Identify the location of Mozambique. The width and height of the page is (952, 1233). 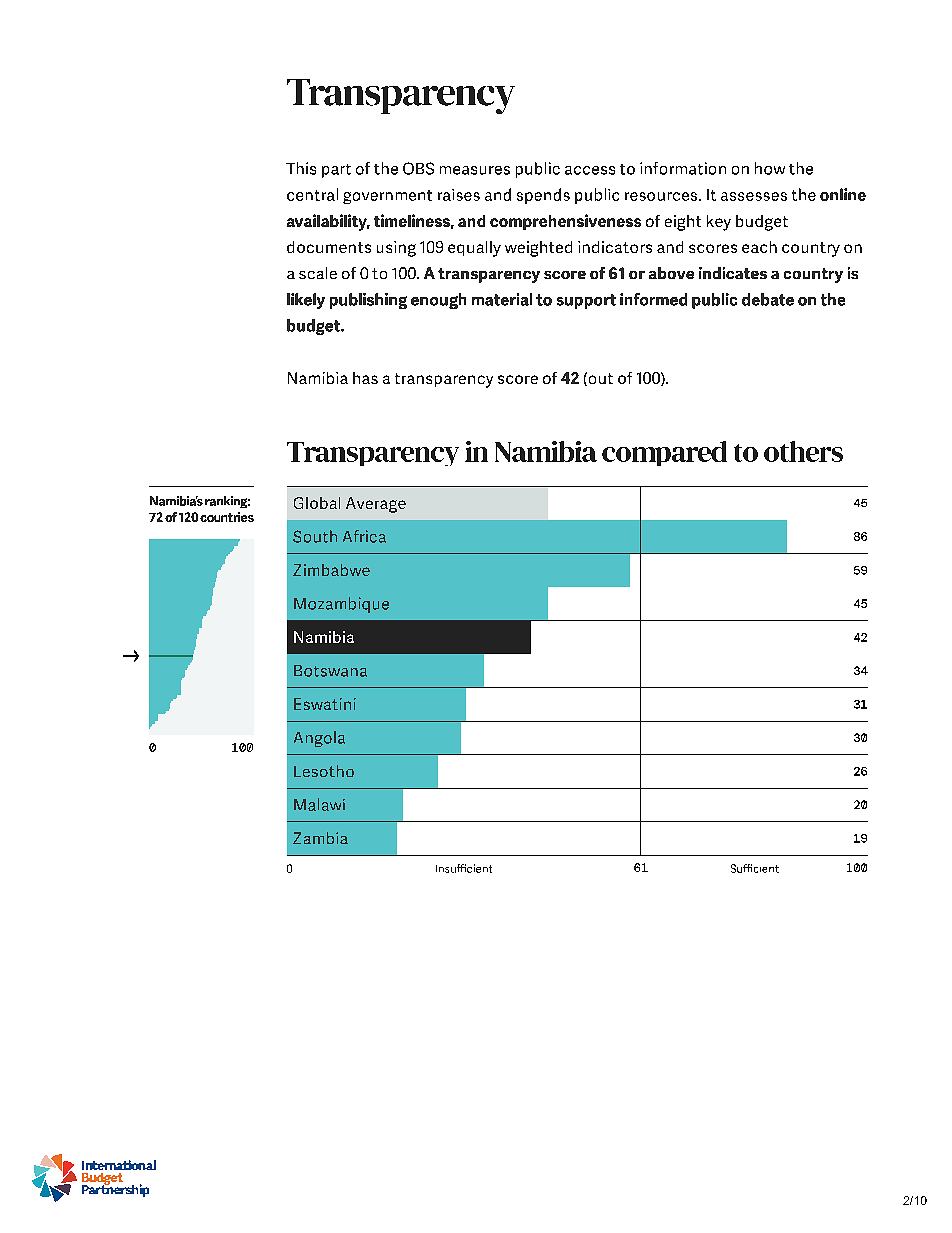
(341, 605).
